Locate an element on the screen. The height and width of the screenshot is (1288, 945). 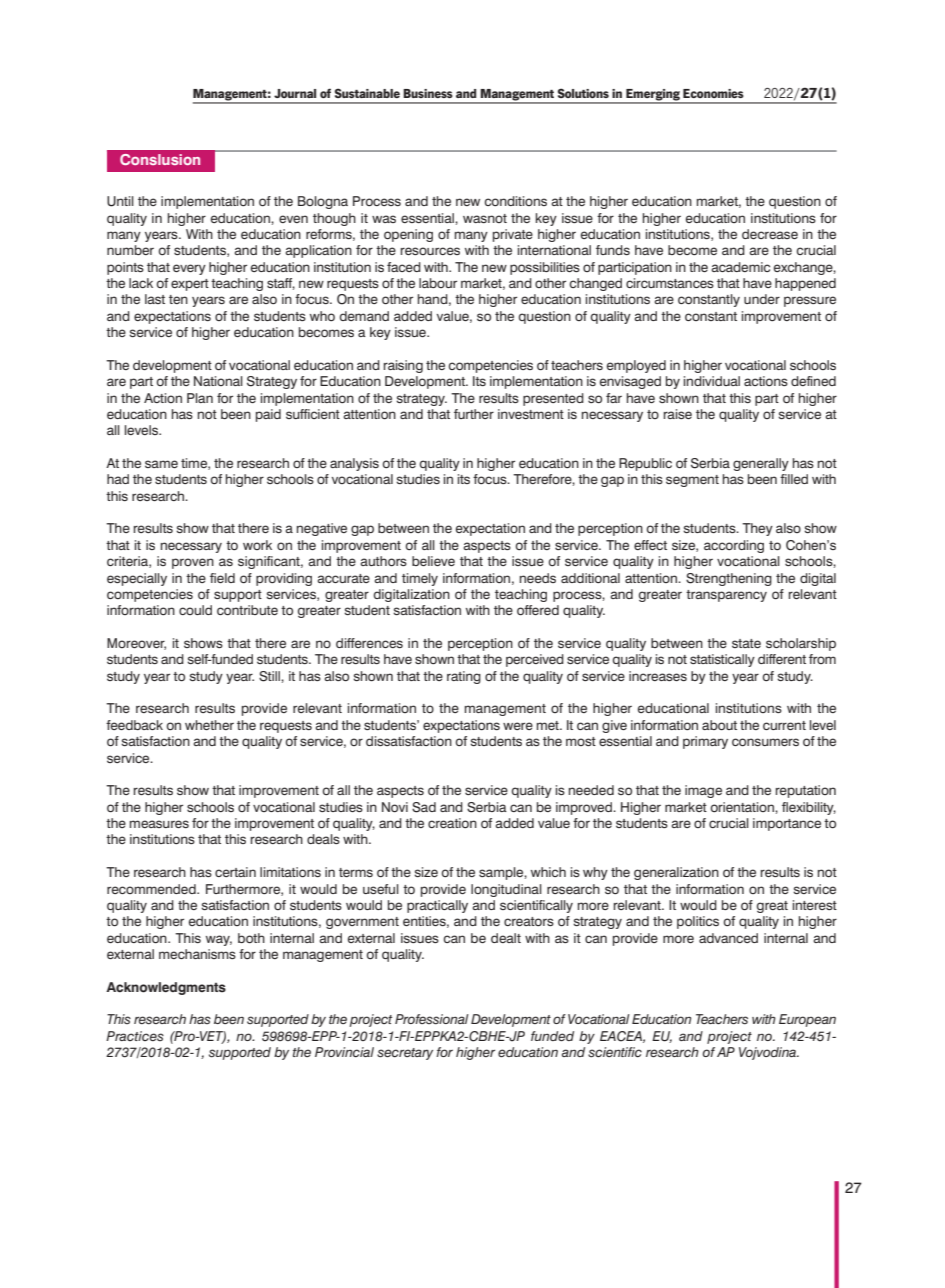
proven is located at coordinates (193, 563).
